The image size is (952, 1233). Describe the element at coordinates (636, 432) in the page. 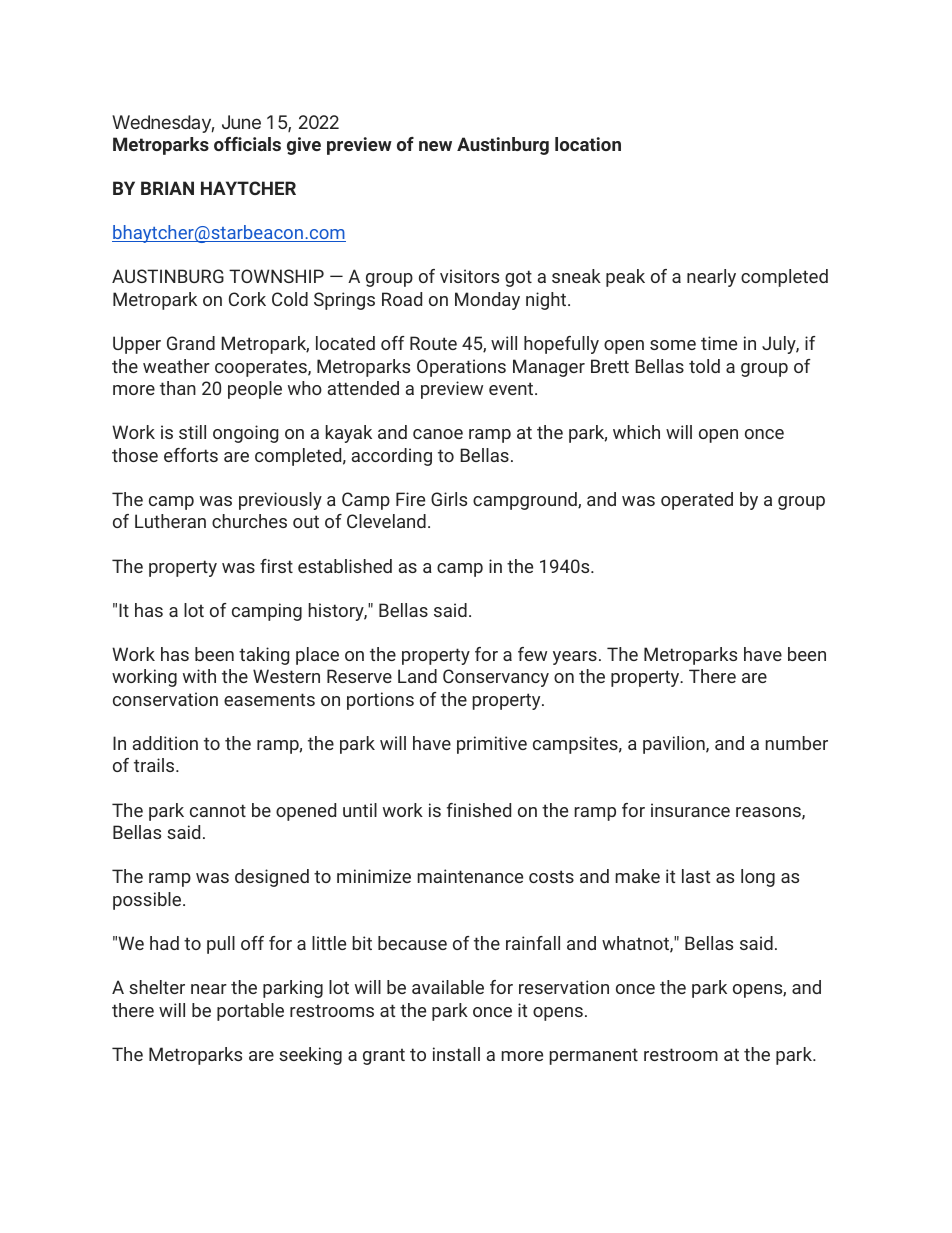

I see `which` at that location.
